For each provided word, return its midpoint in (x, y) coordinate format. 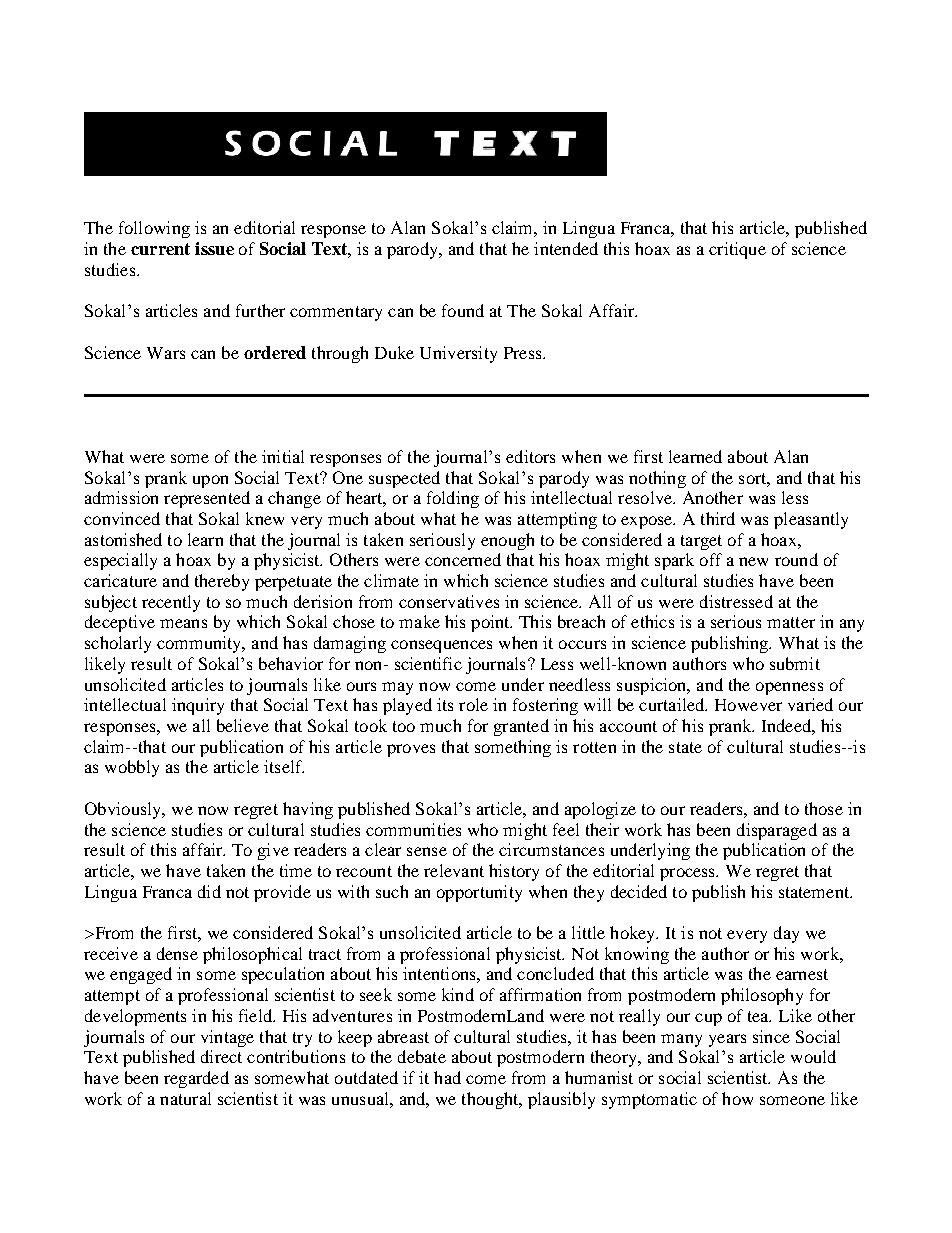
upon (210, 481)
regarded (196, 1079)
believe (243, 725)
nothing (657, 479)
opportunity (479, 893)
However (748, 705)
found (463, 310)
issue (214, 248)
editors (530, 456)
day (786, 934)
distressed (736, 601)
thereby (222, 582)
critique (737, 250)
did (209, 891)
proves (411, 750)
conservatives (449, 601)
